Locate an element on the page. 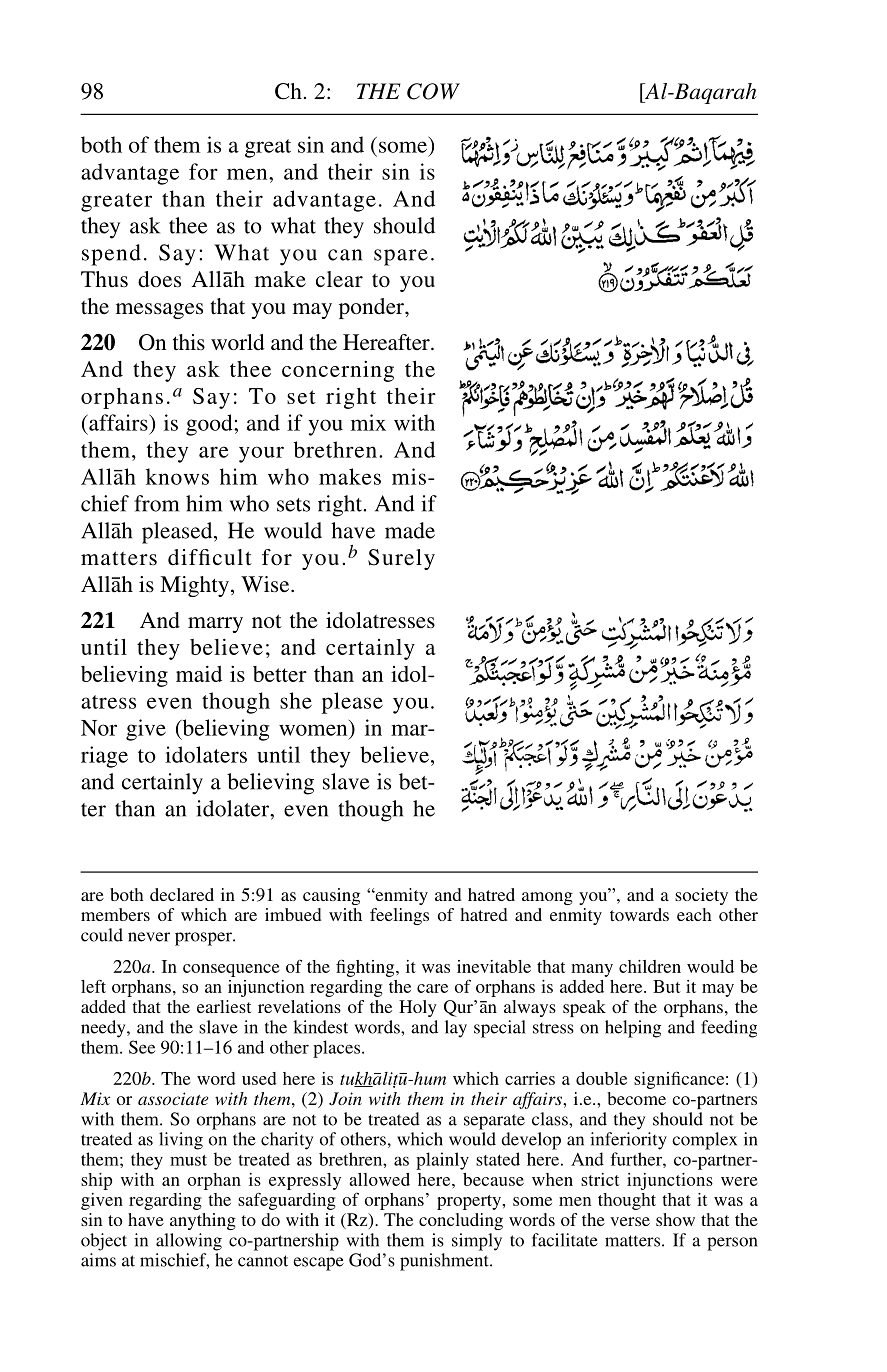 Image resolution: width=887 pixels, height=1372 pixels. spare is located at coordinates (401, 257).
